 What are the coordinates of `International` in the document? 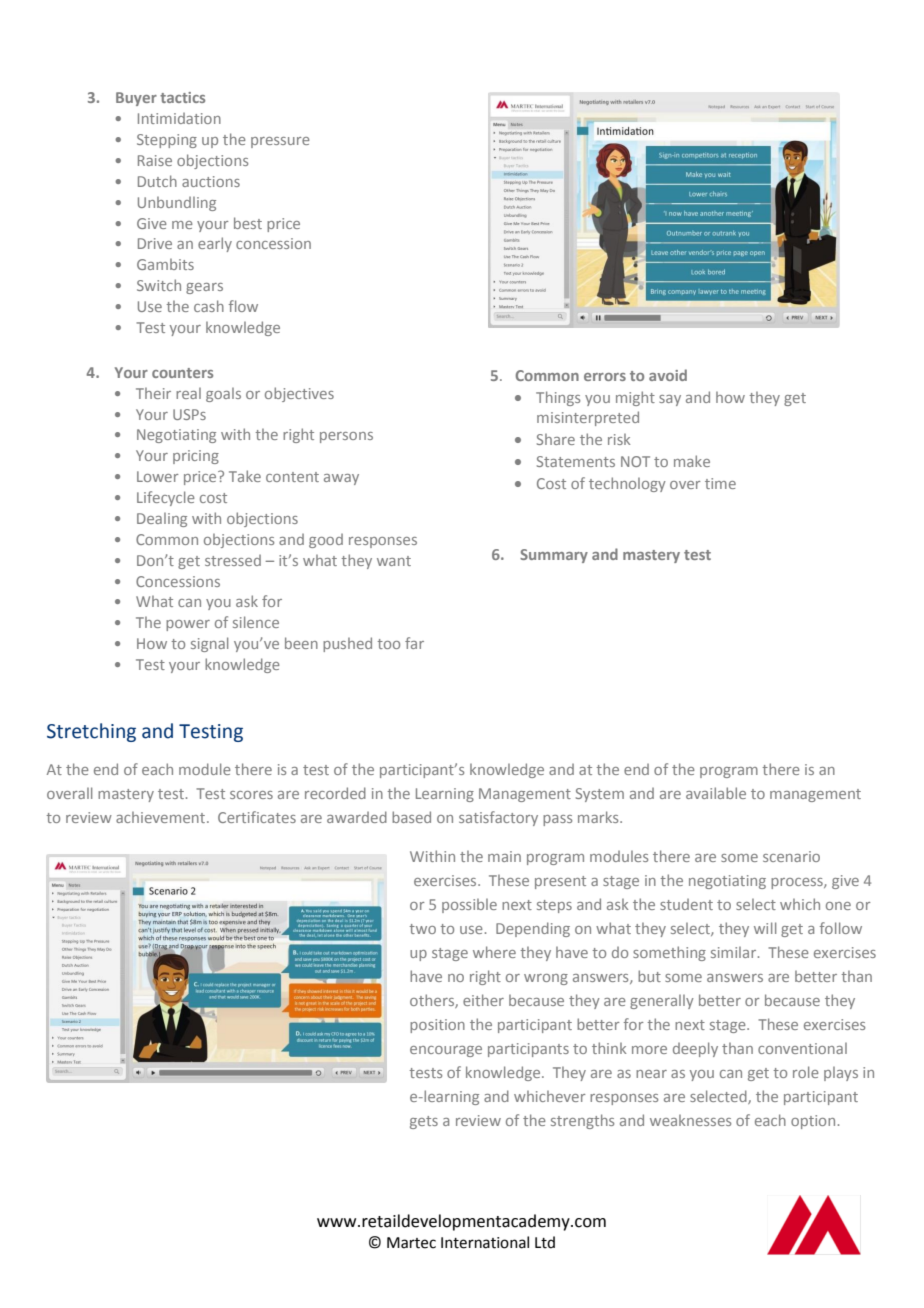 It's located at (485, 1242).
